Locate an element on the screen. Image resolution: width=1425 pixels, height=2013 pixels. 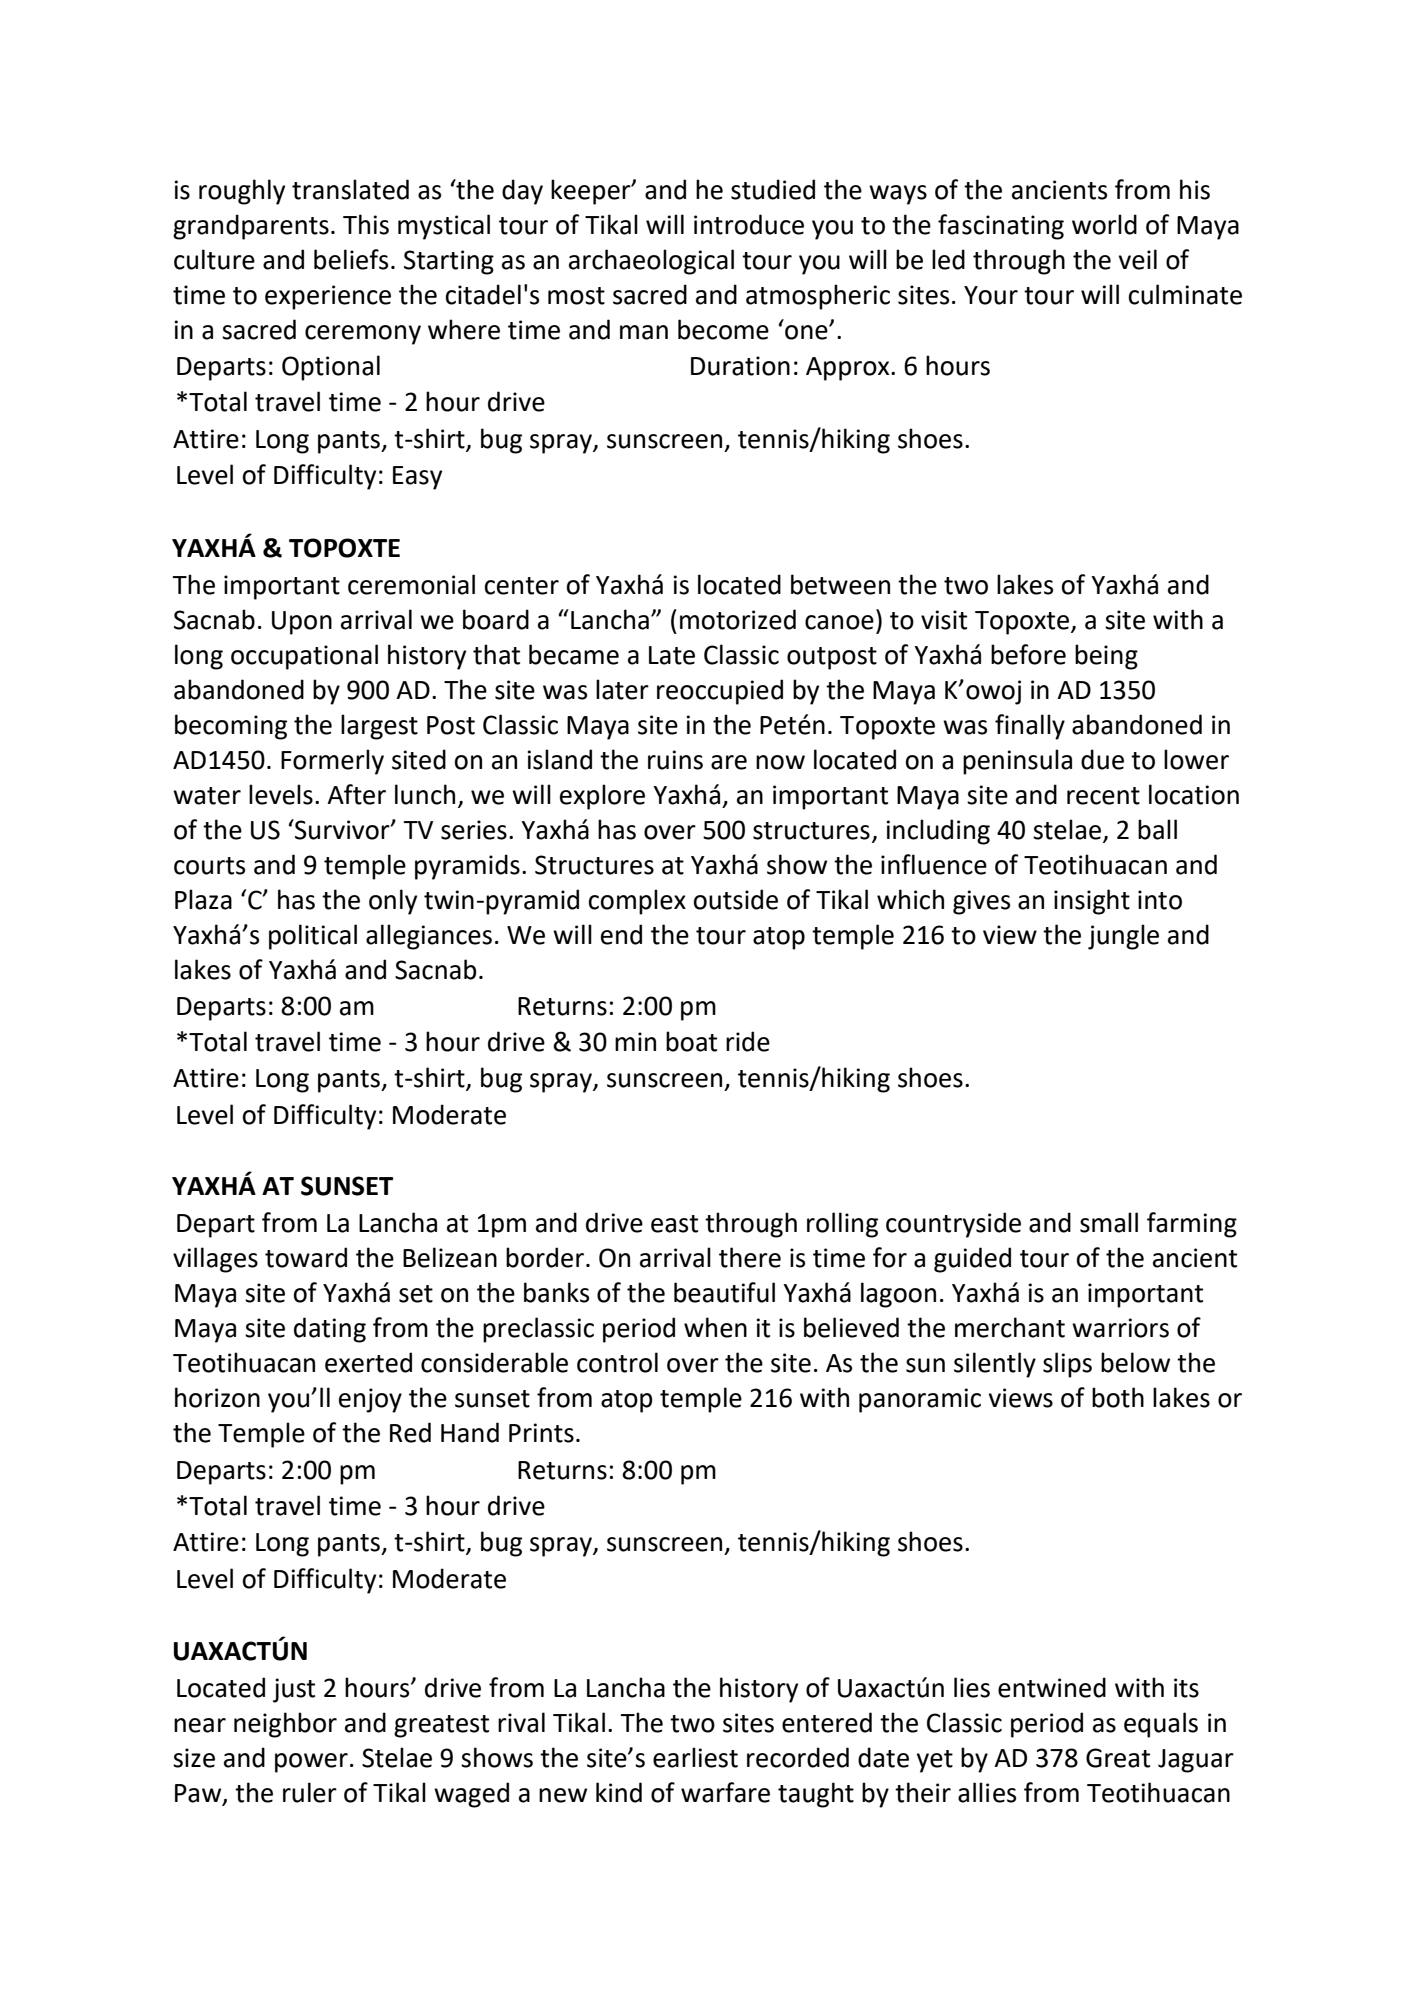
archaeological is located at coordinates (651, 262).
